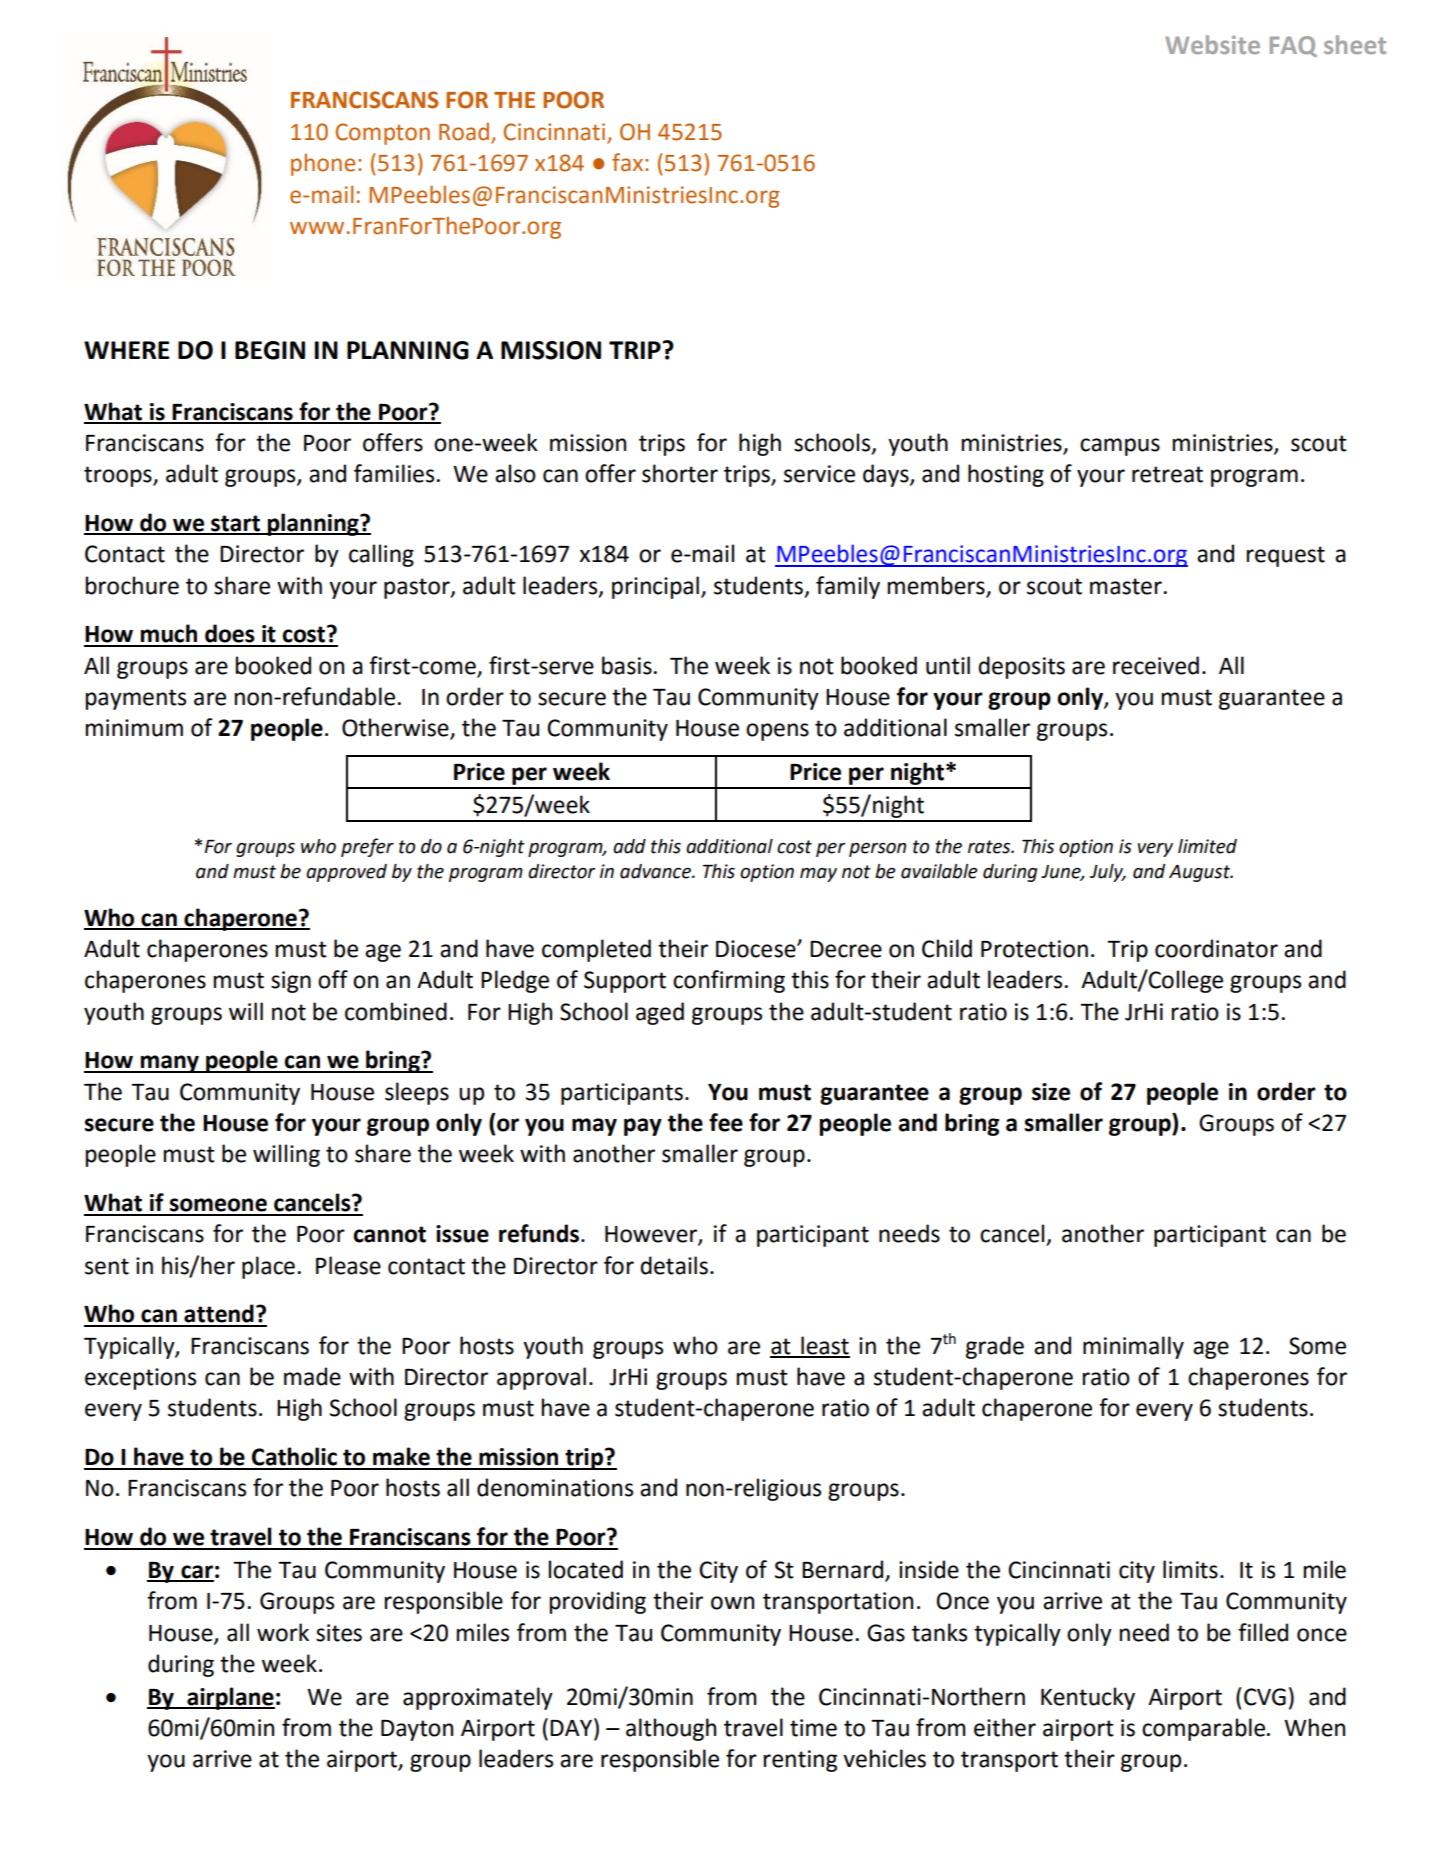 The image size is (1431, 1852). I want to click on Road, so click(464, 131).
